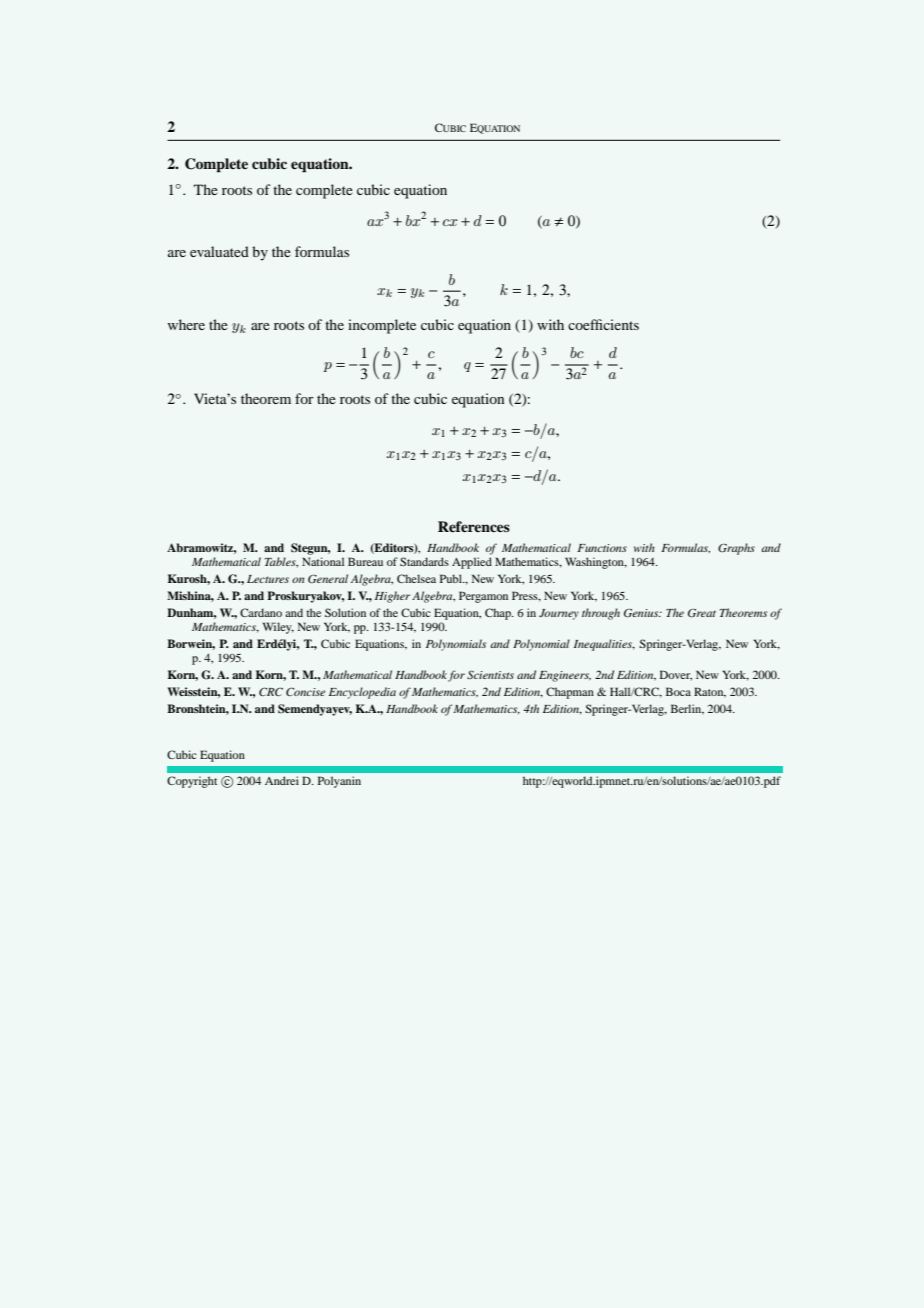  Describe the element at coordinates (603, 324) in the page. I see `coefficients` at that location.
